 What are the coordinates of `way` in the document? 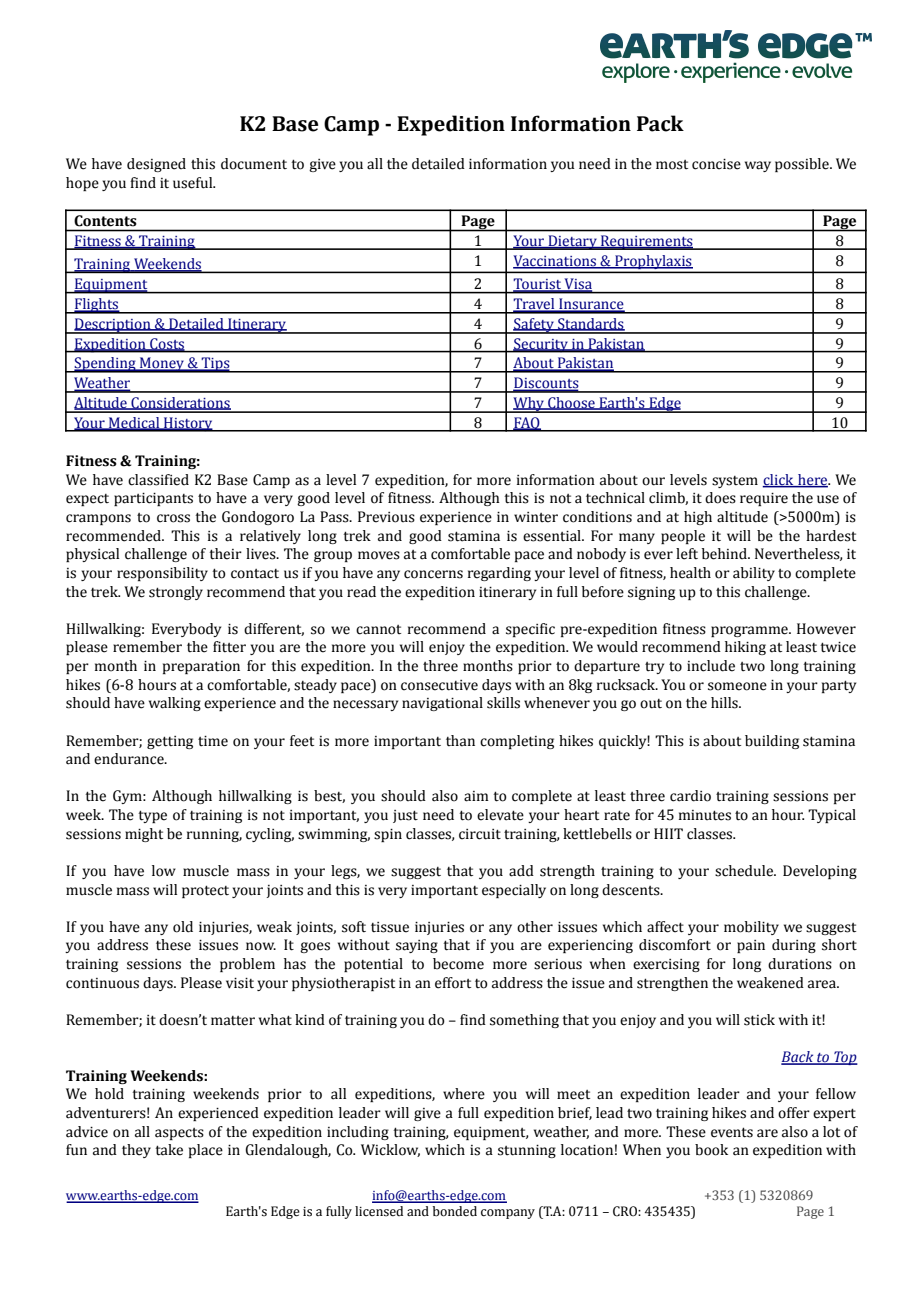 It's located at (758, 166).
